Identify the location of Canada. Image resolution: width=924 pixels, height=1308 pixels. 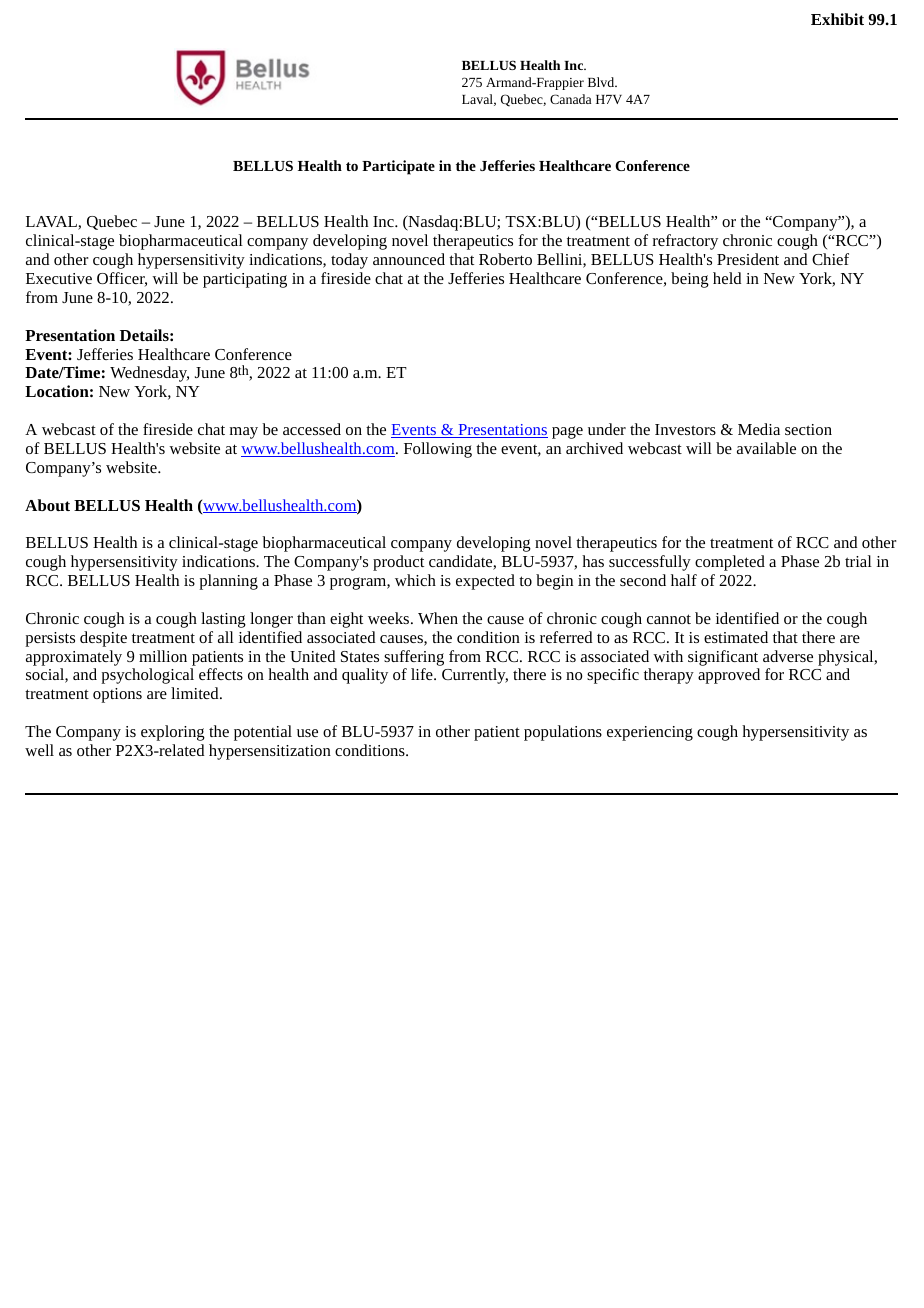
(570, 99).
